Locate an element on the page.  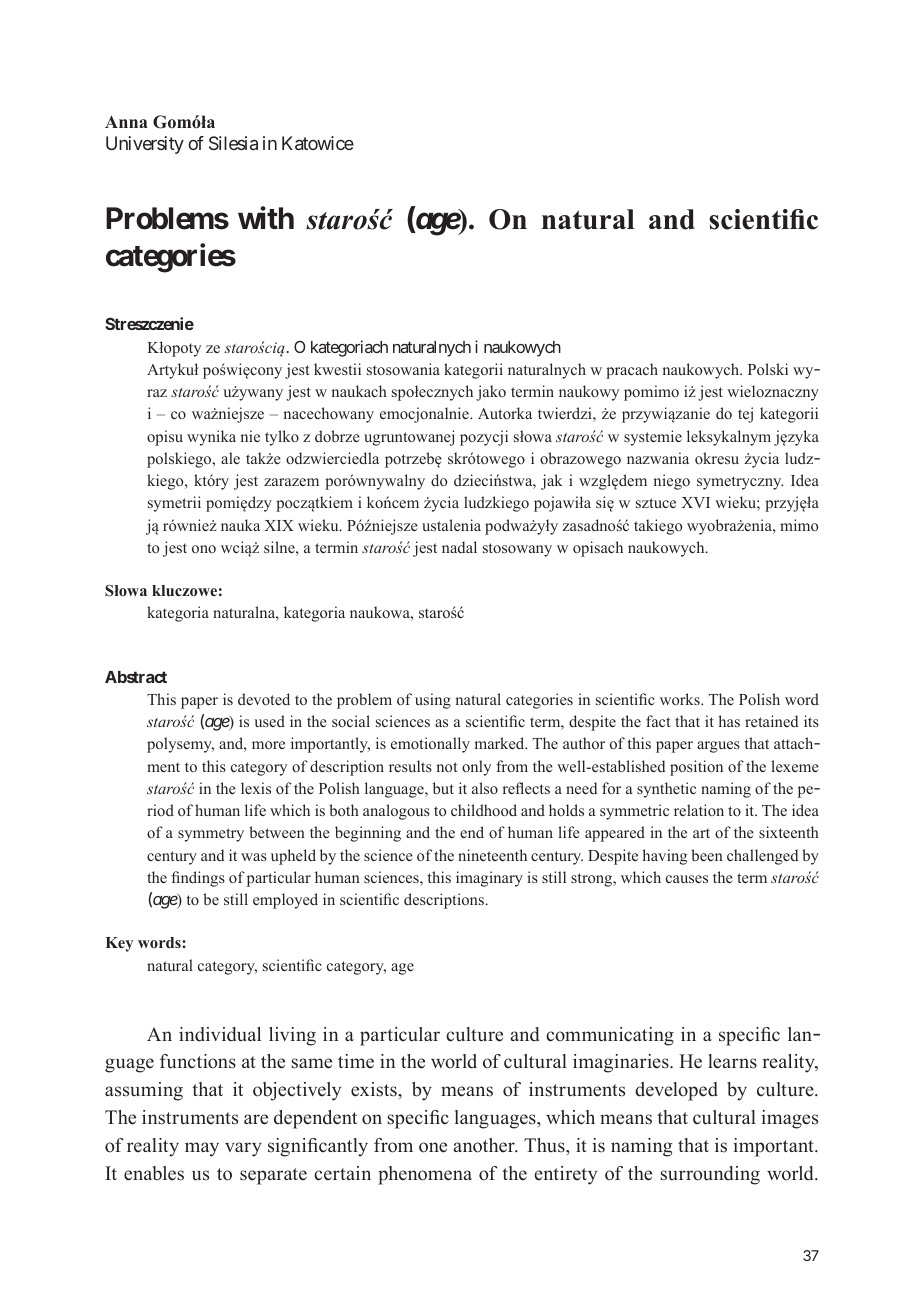
works is located at coordinates (681, 699).
